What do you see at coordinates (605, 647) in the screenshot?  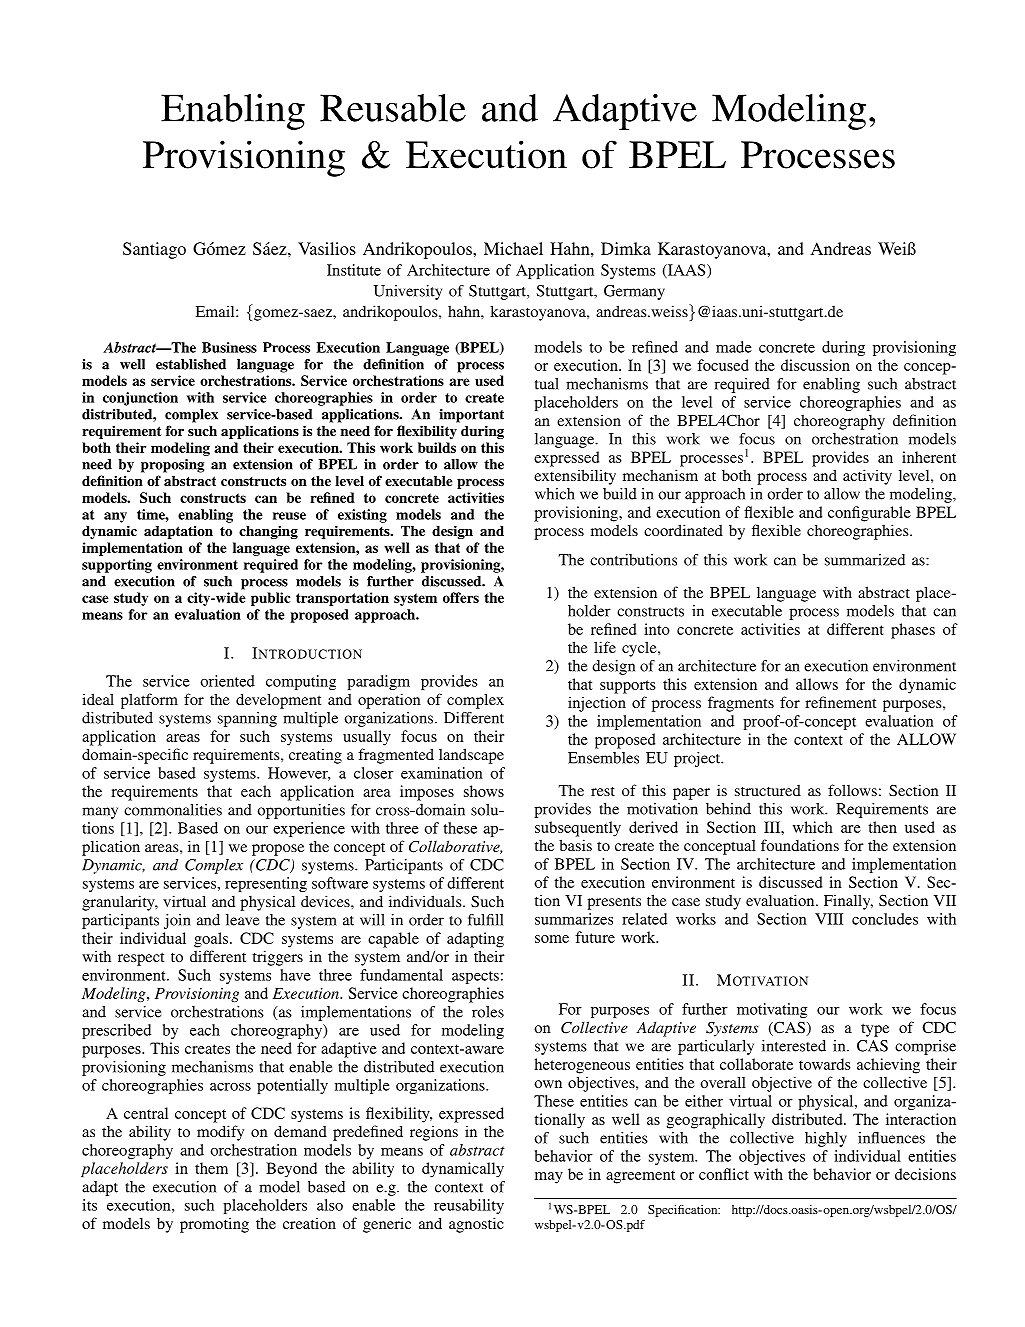 I see `life` at bounding box center [605, 647].
